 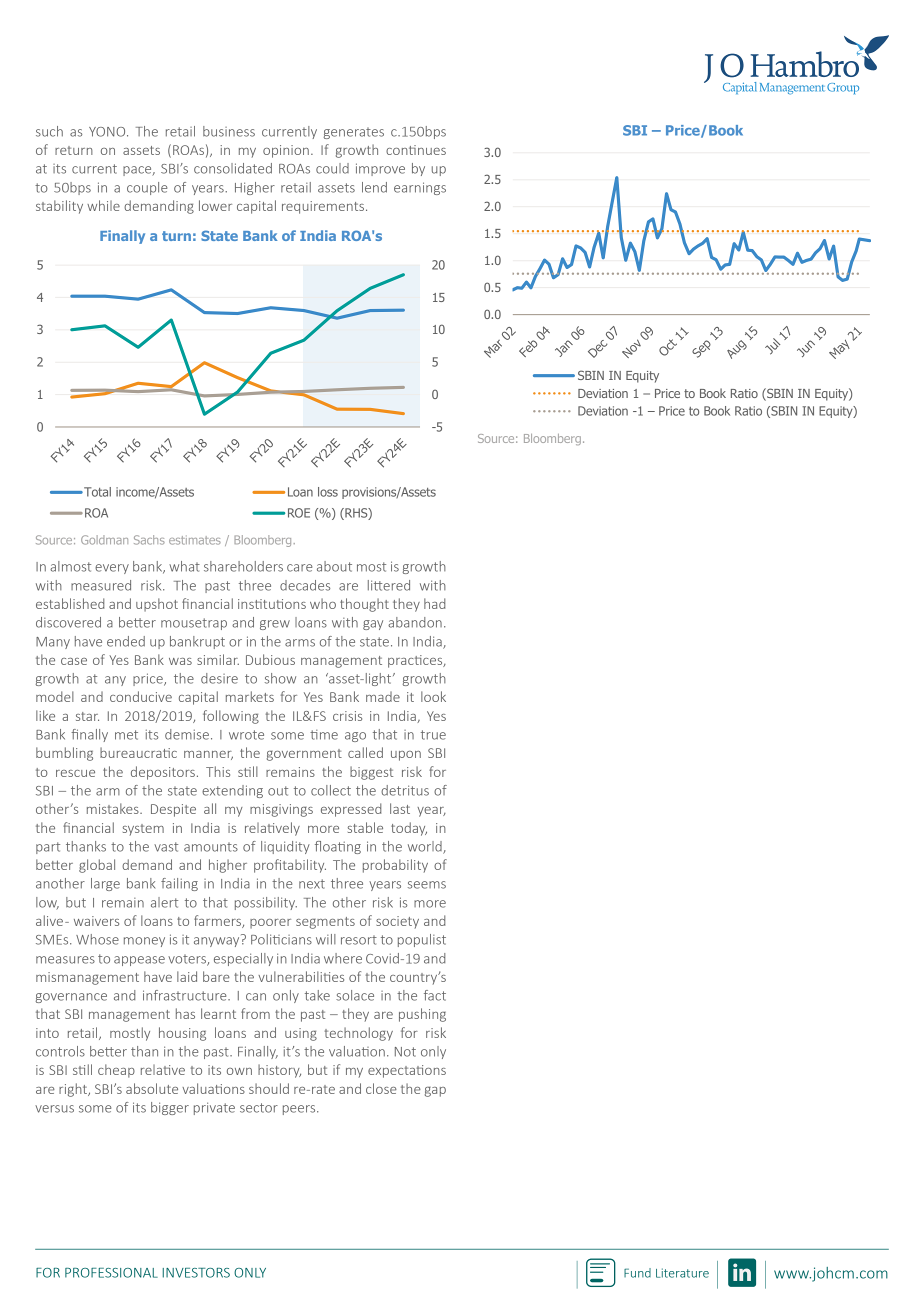 What do you see at coordinates (420, 188) in the screenshot?
I see `earnings` at bounding box center [420, 188].
